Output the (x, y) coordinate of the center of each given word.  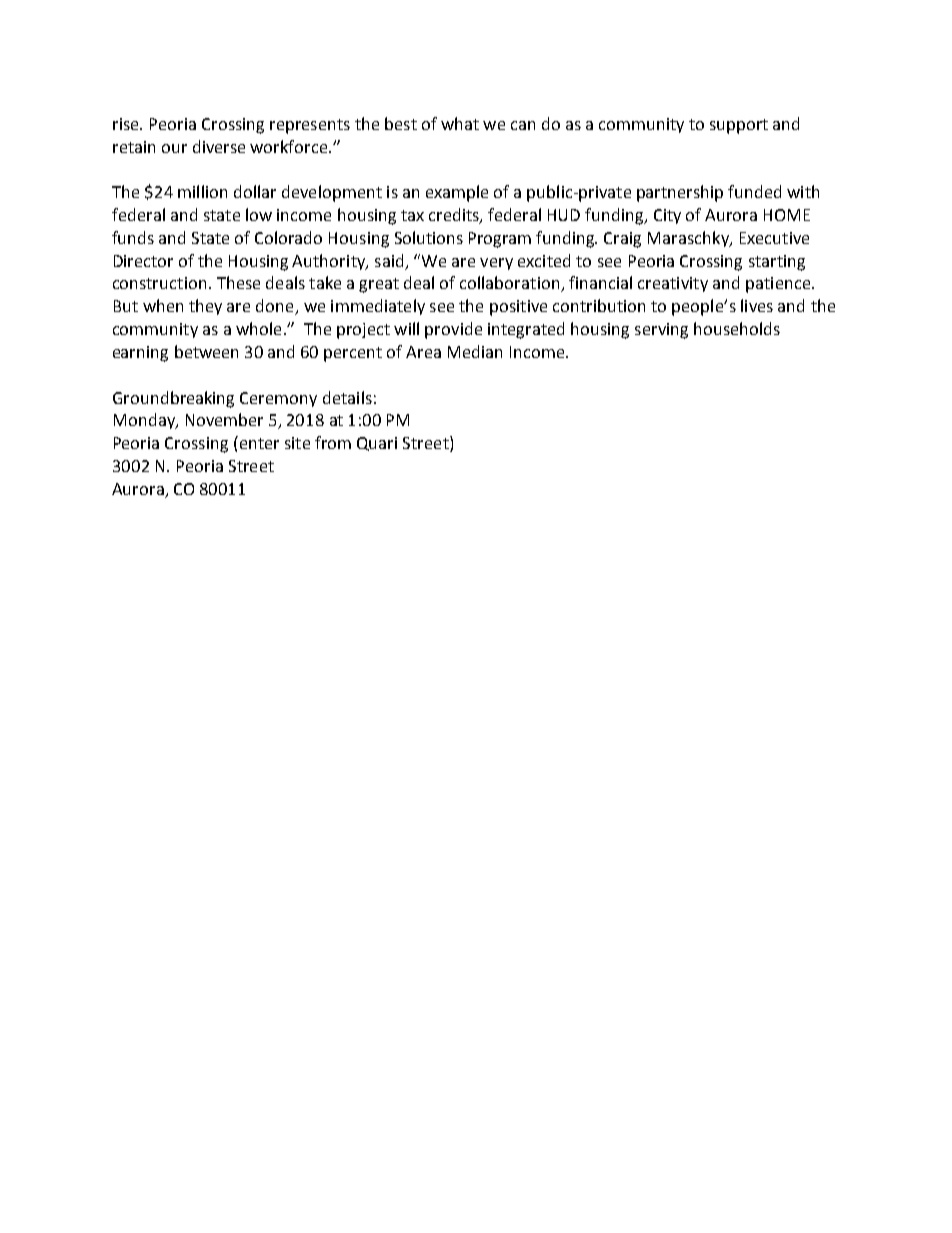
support (739, 126)
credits (455, 216)
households (737, 328)
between (206, 351)
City (667, 216)
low (259, 214)
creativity (673, 284)
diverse (219, 146)
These (238, 282)
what (460, 123)
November (224, 419)
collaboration (511, 284)
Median (475, 351)
